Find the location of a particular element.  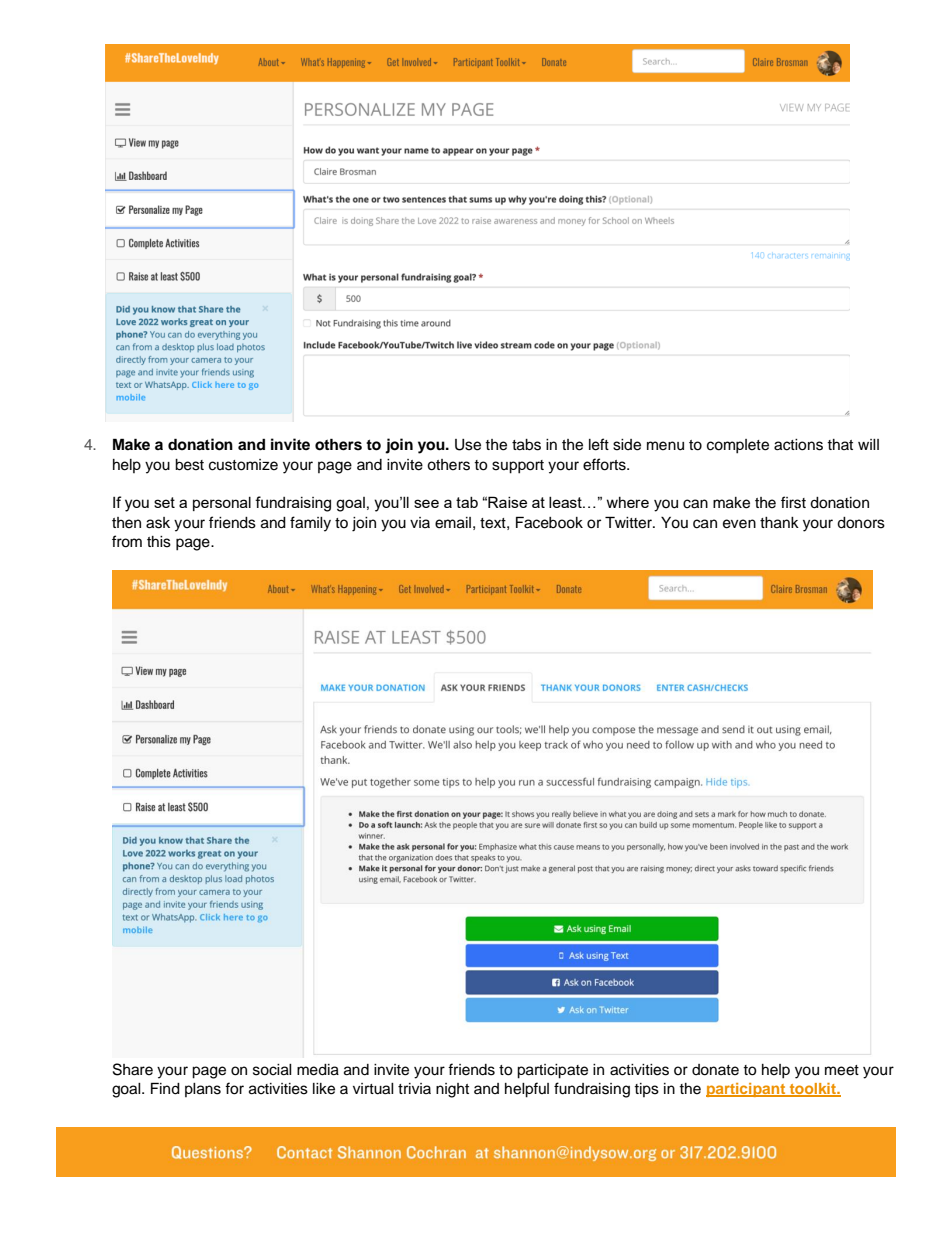

support is located at coordinates (518, 467).
